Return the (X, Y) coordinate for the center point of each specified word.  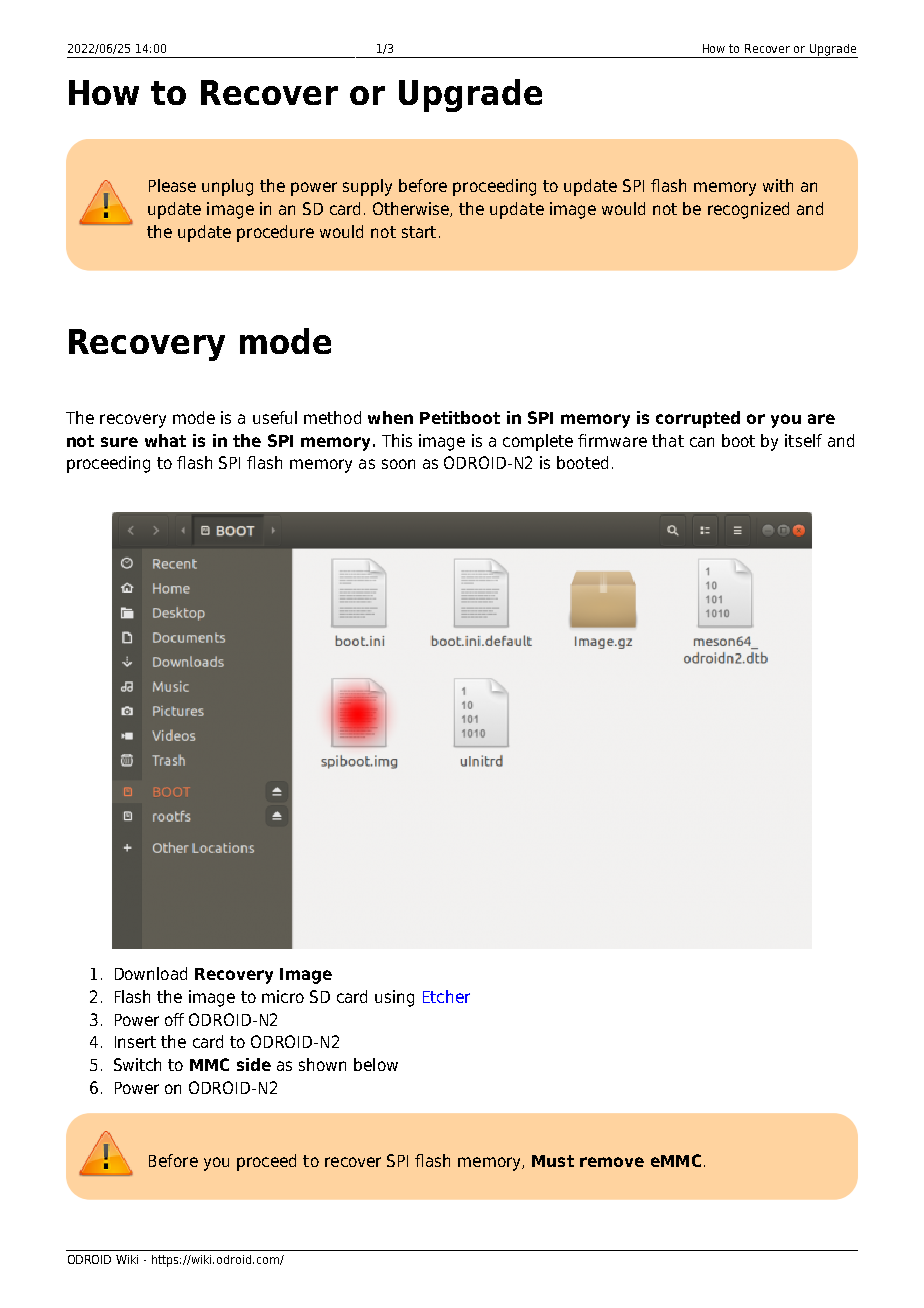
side (254, 1064)
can (702, 442)
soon (398, 464)
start (419, 232)
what (165, 440)
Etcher (446, 996)
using (394, 998)
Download (151, 973)
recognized (748, 210)
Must (553, 1161)
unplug (227, 187)
